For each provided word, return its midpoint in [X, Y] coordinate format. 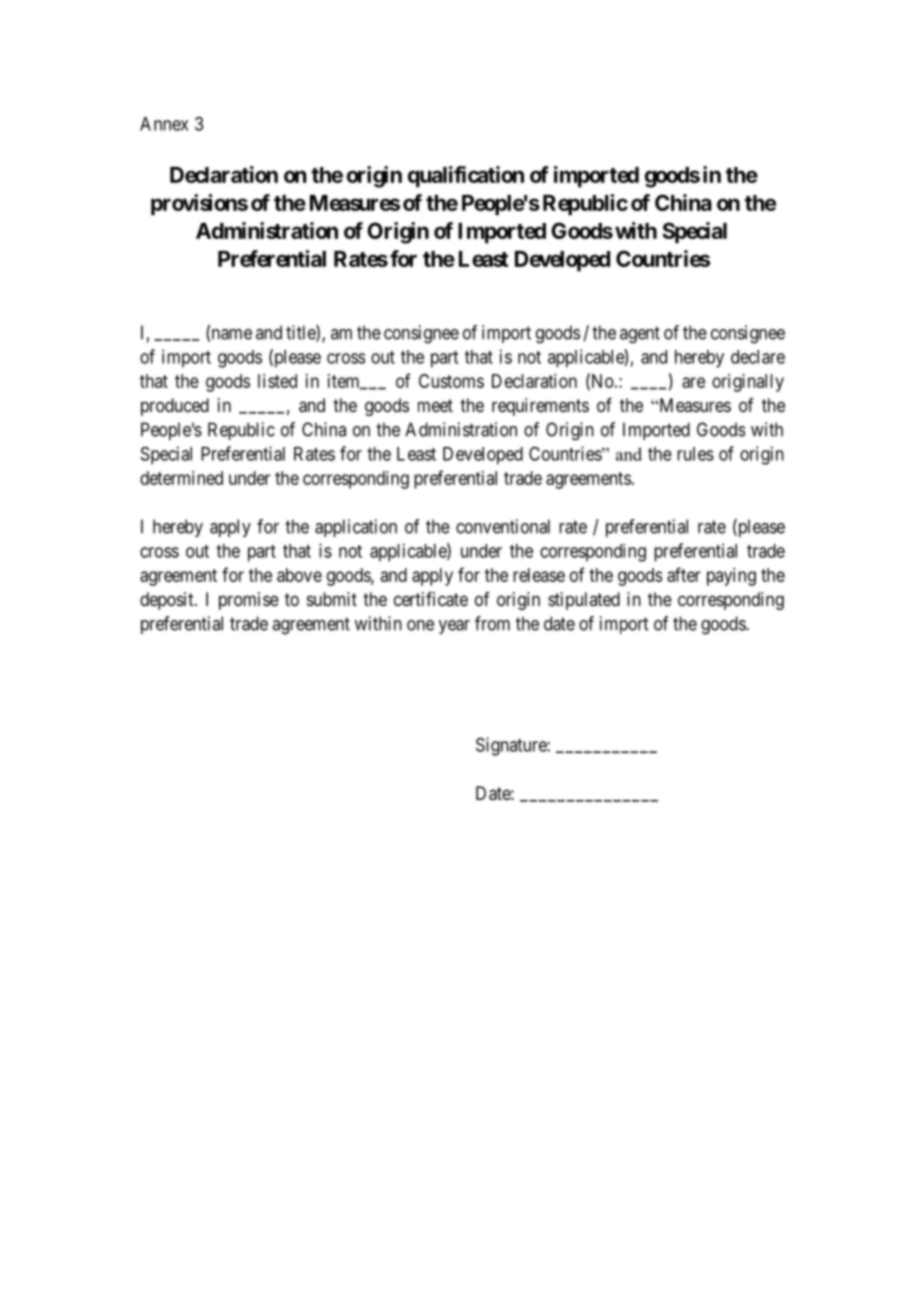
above [299, 575]
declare [758, 357]
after [684, 574]
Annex [164, 124]
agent [640, 335]
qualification [466, 177]
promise [249, 601]
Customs [451, 381]
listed [277, 381]
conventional [503, 526]
